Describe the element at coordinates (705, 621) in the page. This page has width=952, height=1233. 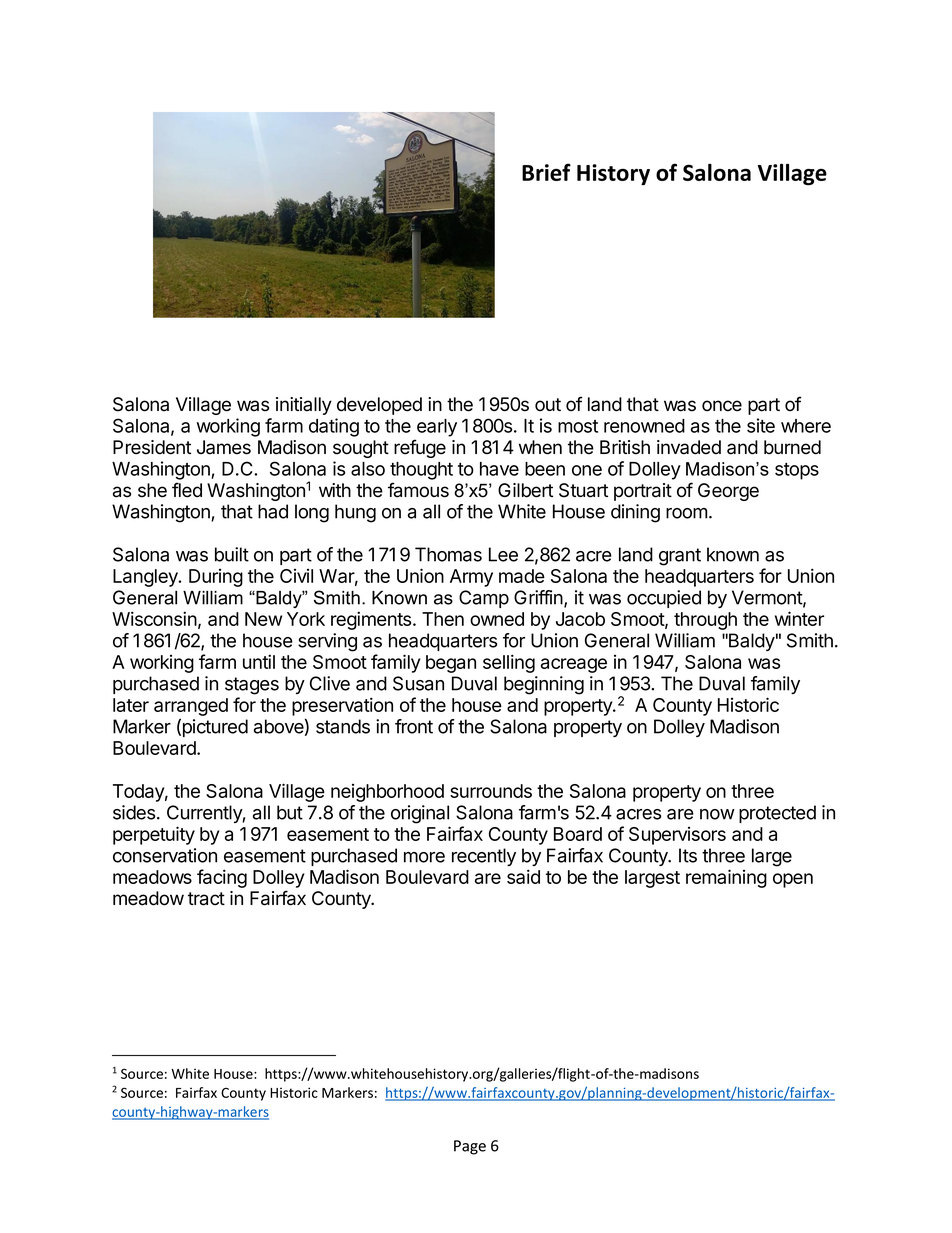
I see `through` at that location.
